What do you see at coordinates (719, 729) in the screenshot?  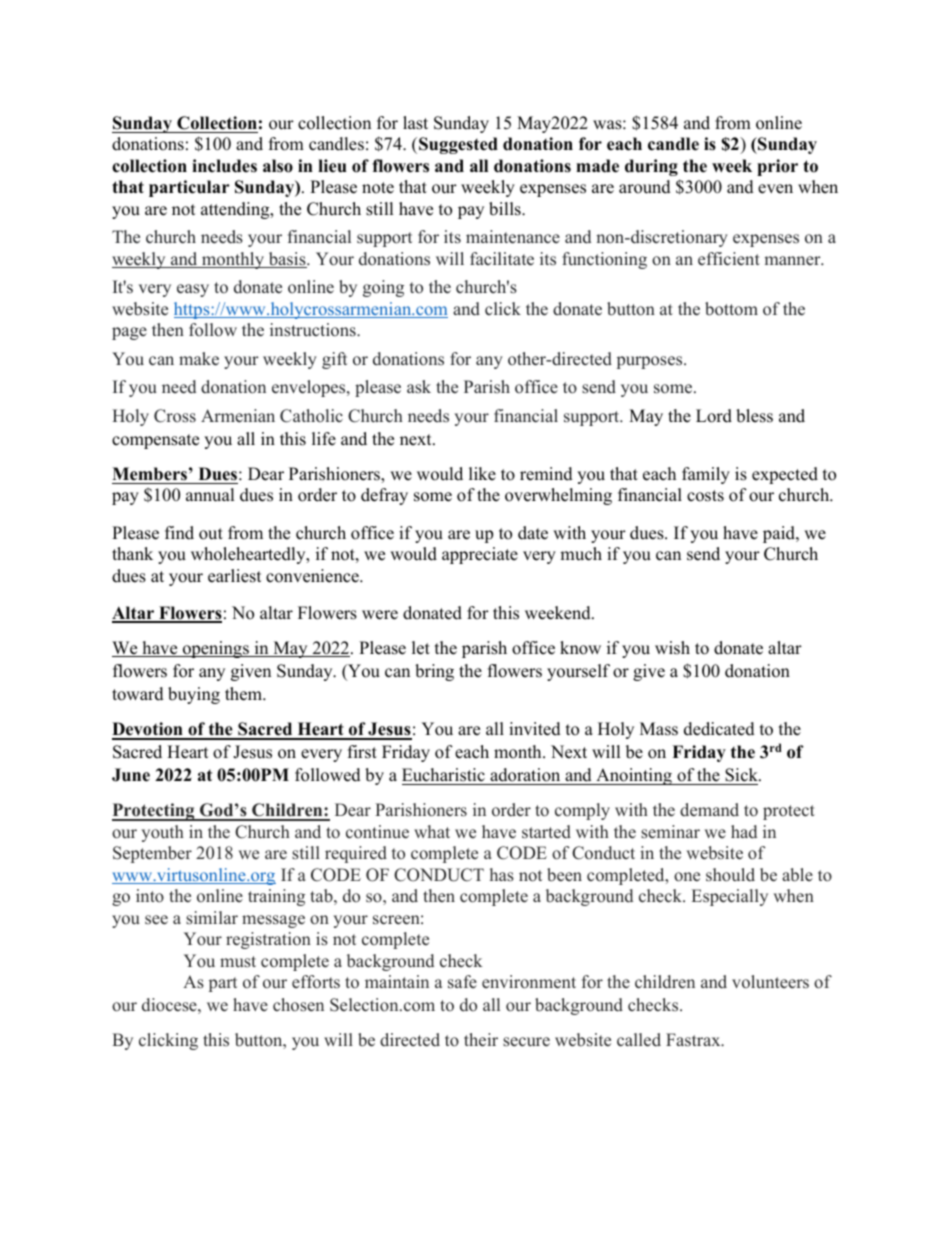 I see `dedicated` at bounding box center [719, 729].
